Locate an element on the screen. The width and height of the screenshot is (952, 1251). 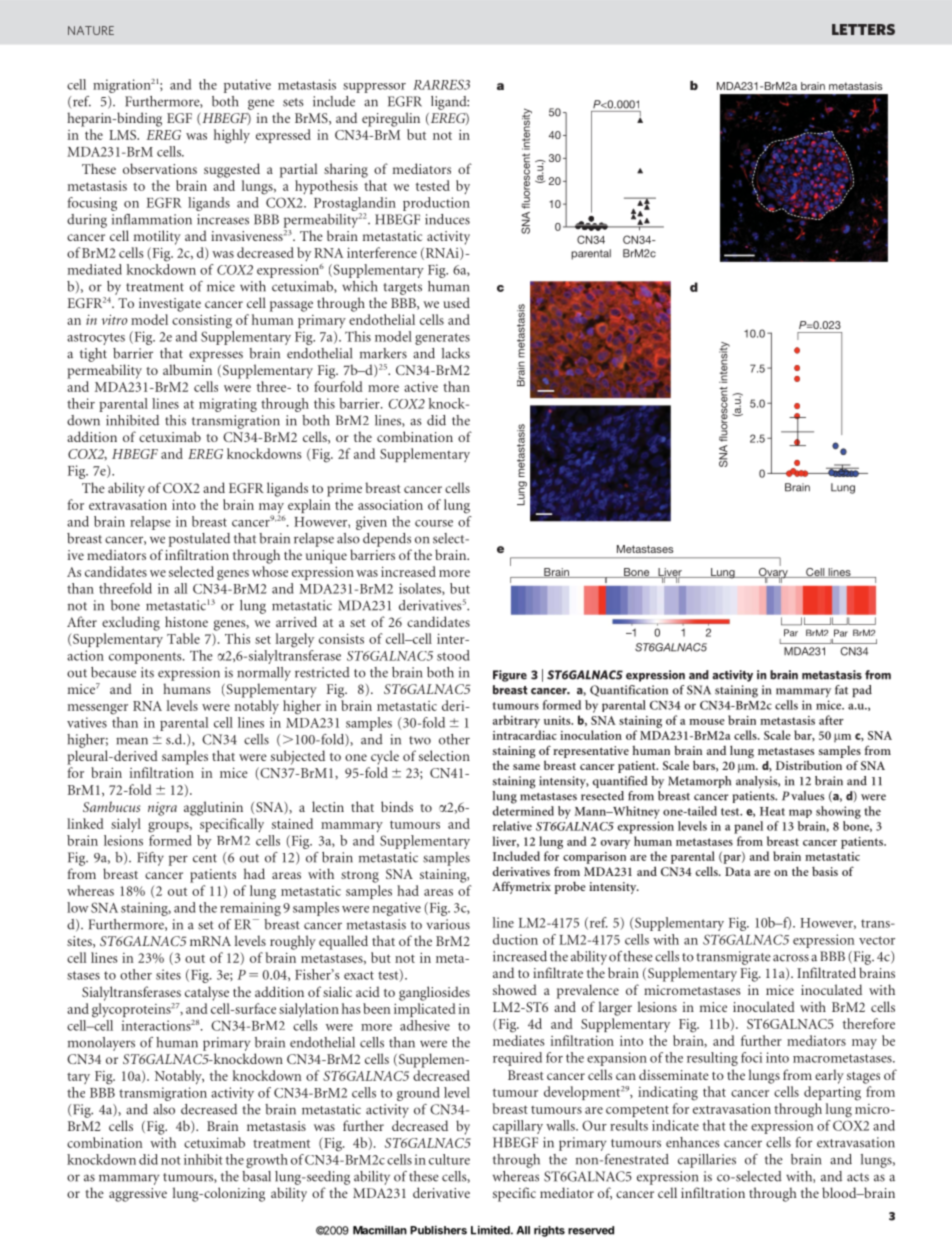
putative is located at coordinates (247, 86).
